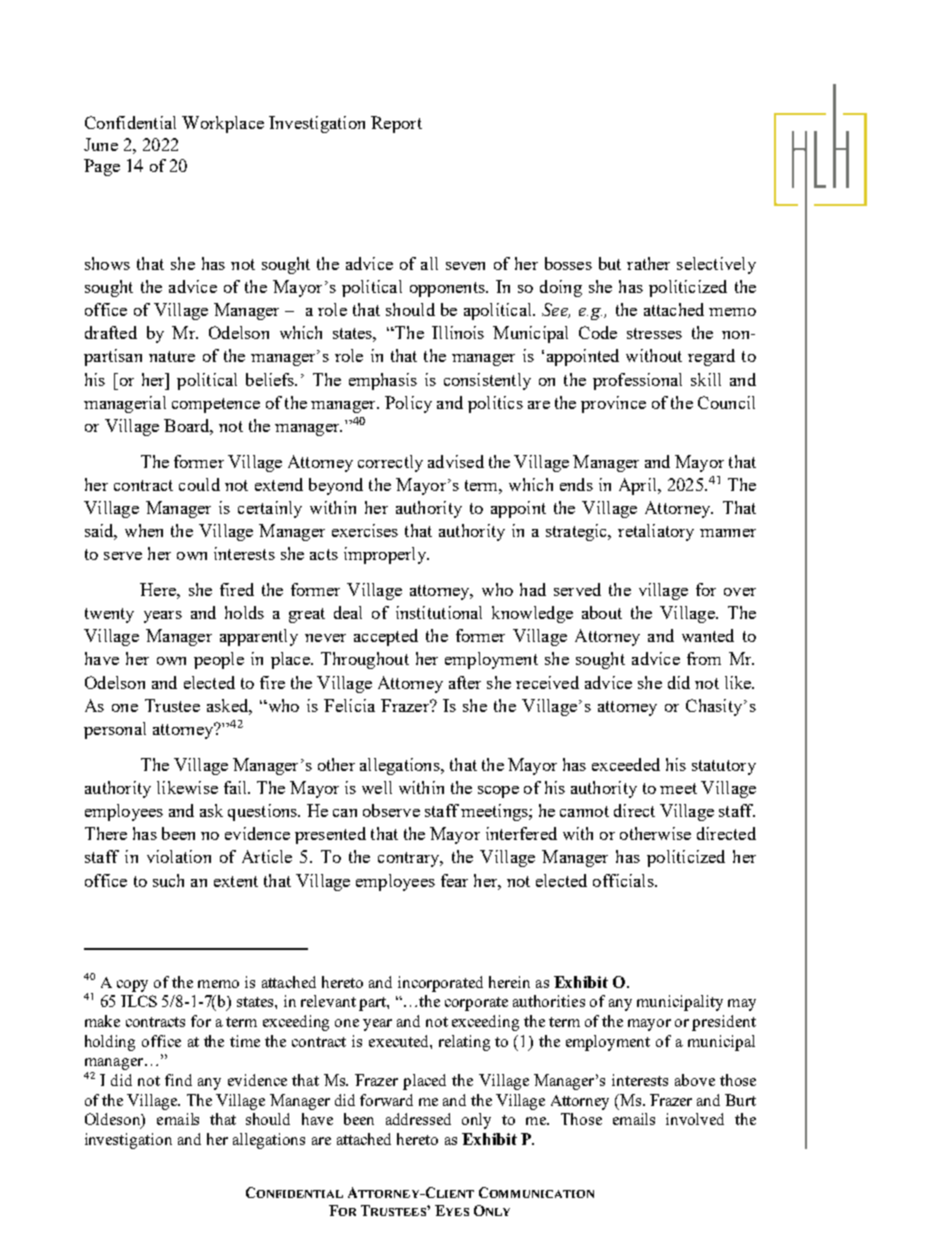 The height and width of the screenshot is (1233, 952). I want to click on Page, so click(102, 167).
